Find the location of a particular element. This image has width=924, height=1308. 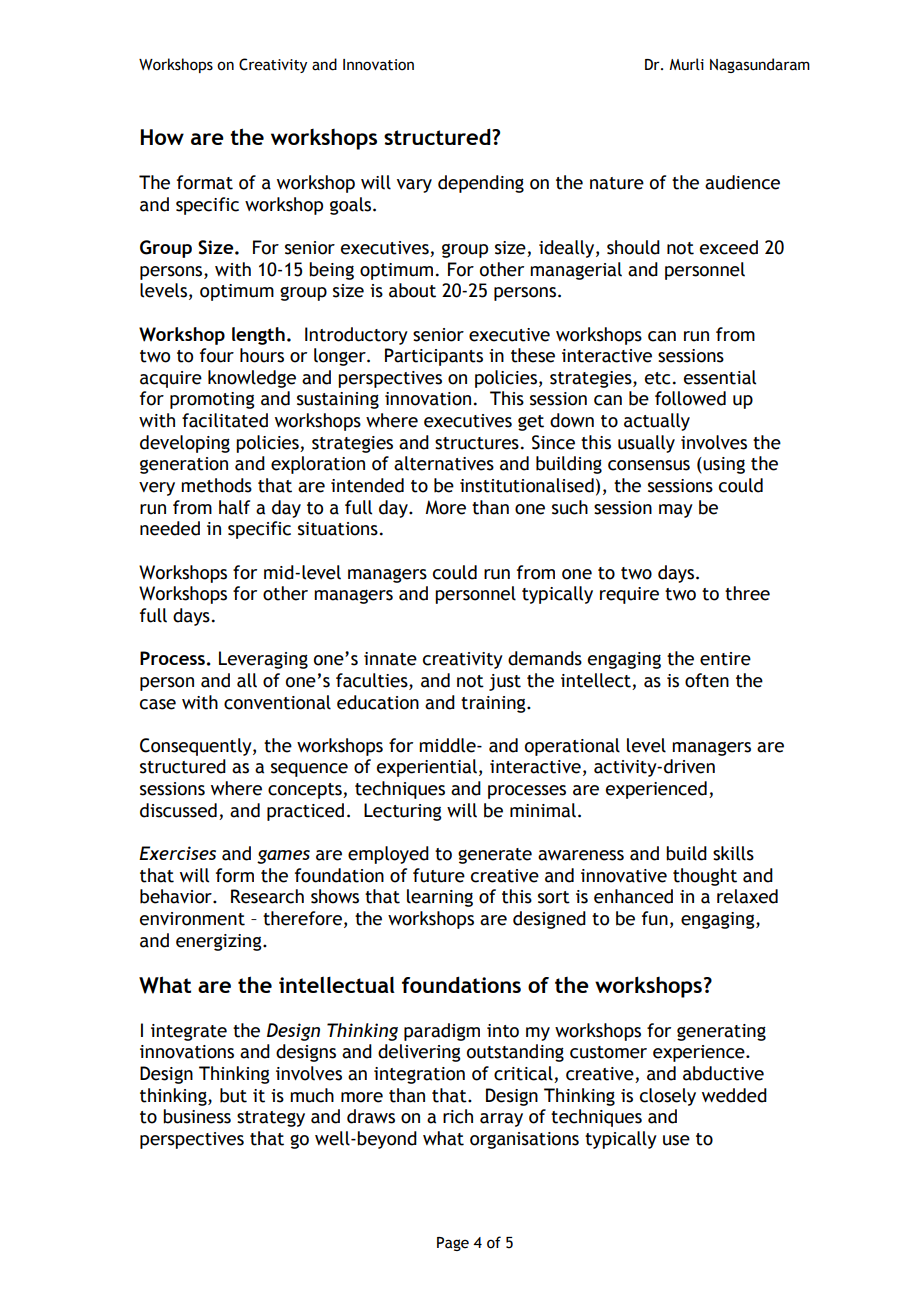

goals is located at coordinates (352, 206).
